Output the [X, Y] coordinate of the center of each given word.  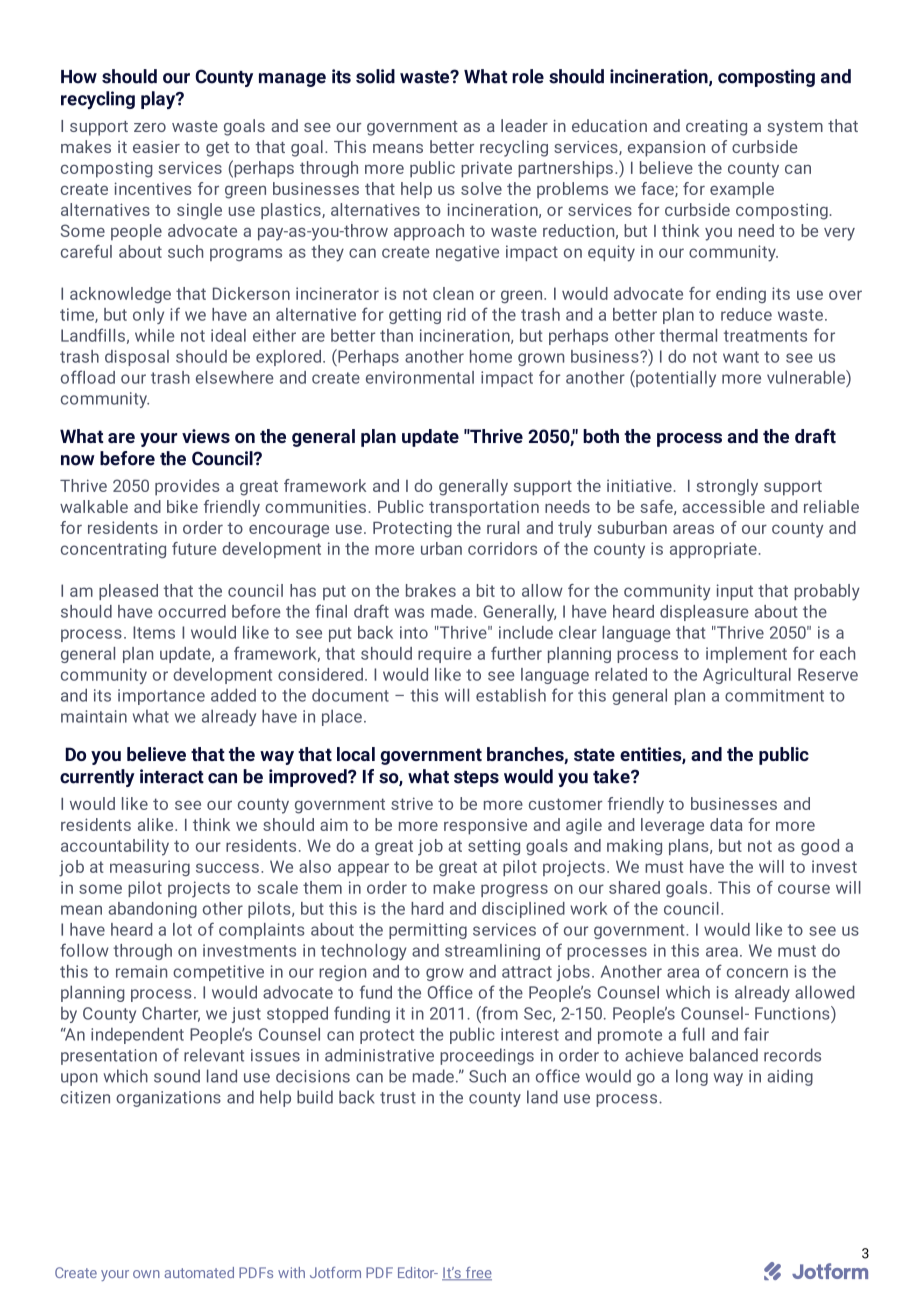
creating [716, 128]
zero [150, 127]
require [444, 655]
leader [524, 125]
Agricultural [747, 676]
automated [199, 1272]
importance [161, 697]
